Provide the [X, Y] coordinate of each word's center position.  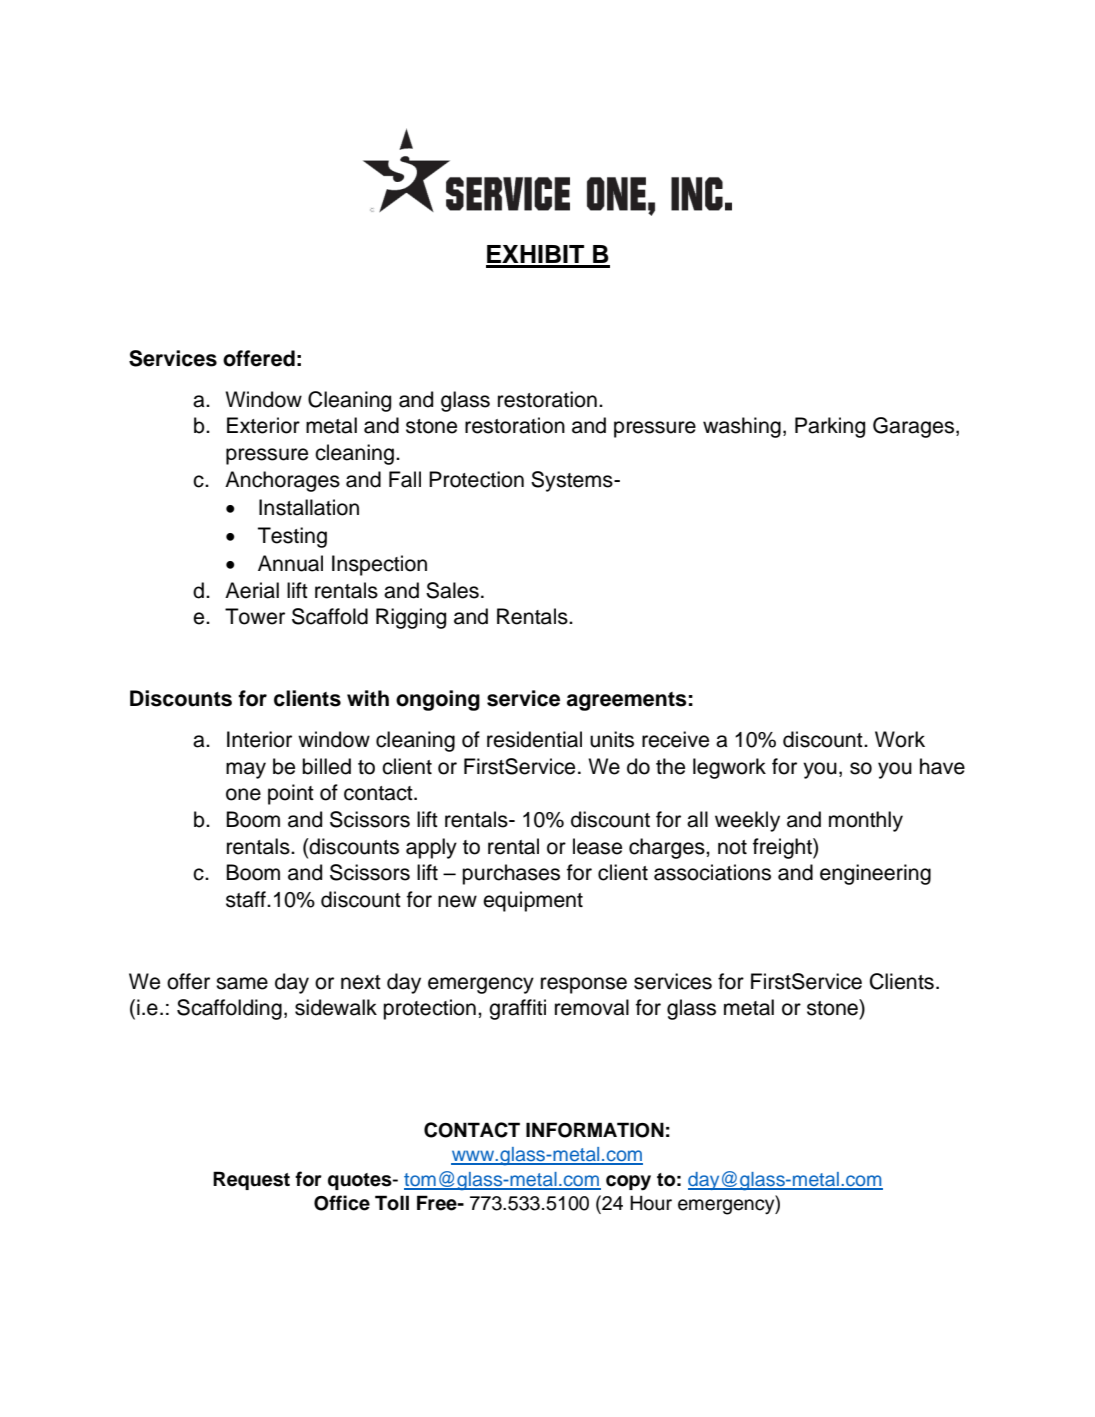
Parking [830, 427]
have [942, 766]
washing [742, 427]
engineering [875, 874]
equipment [533, 901]
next [361, 982]
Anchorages [282, 481]
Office [342, 1203]
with [368, 698]
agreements [627, 701]
